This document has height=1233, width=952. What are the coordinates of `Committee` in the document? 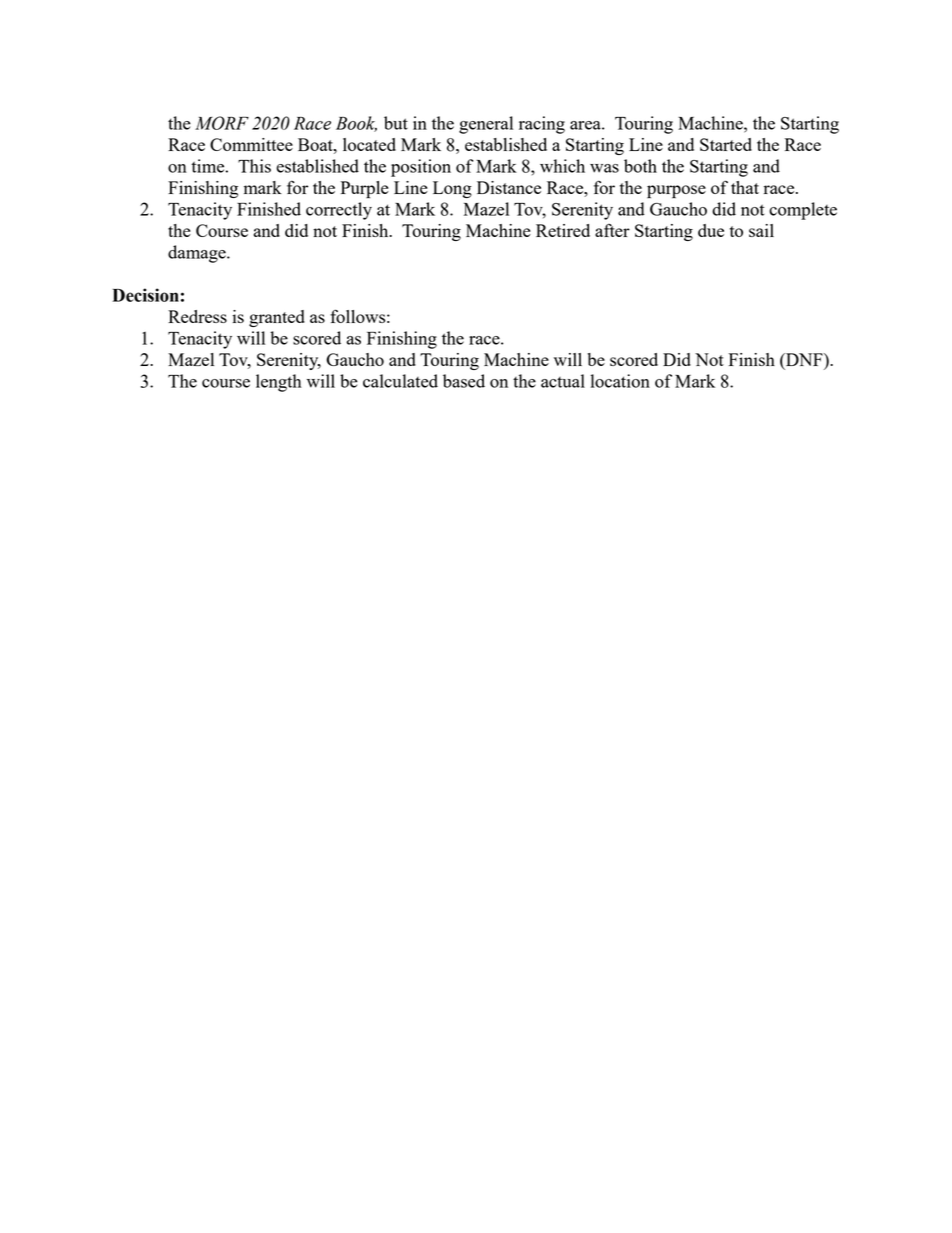 It's located at (251, 144).
